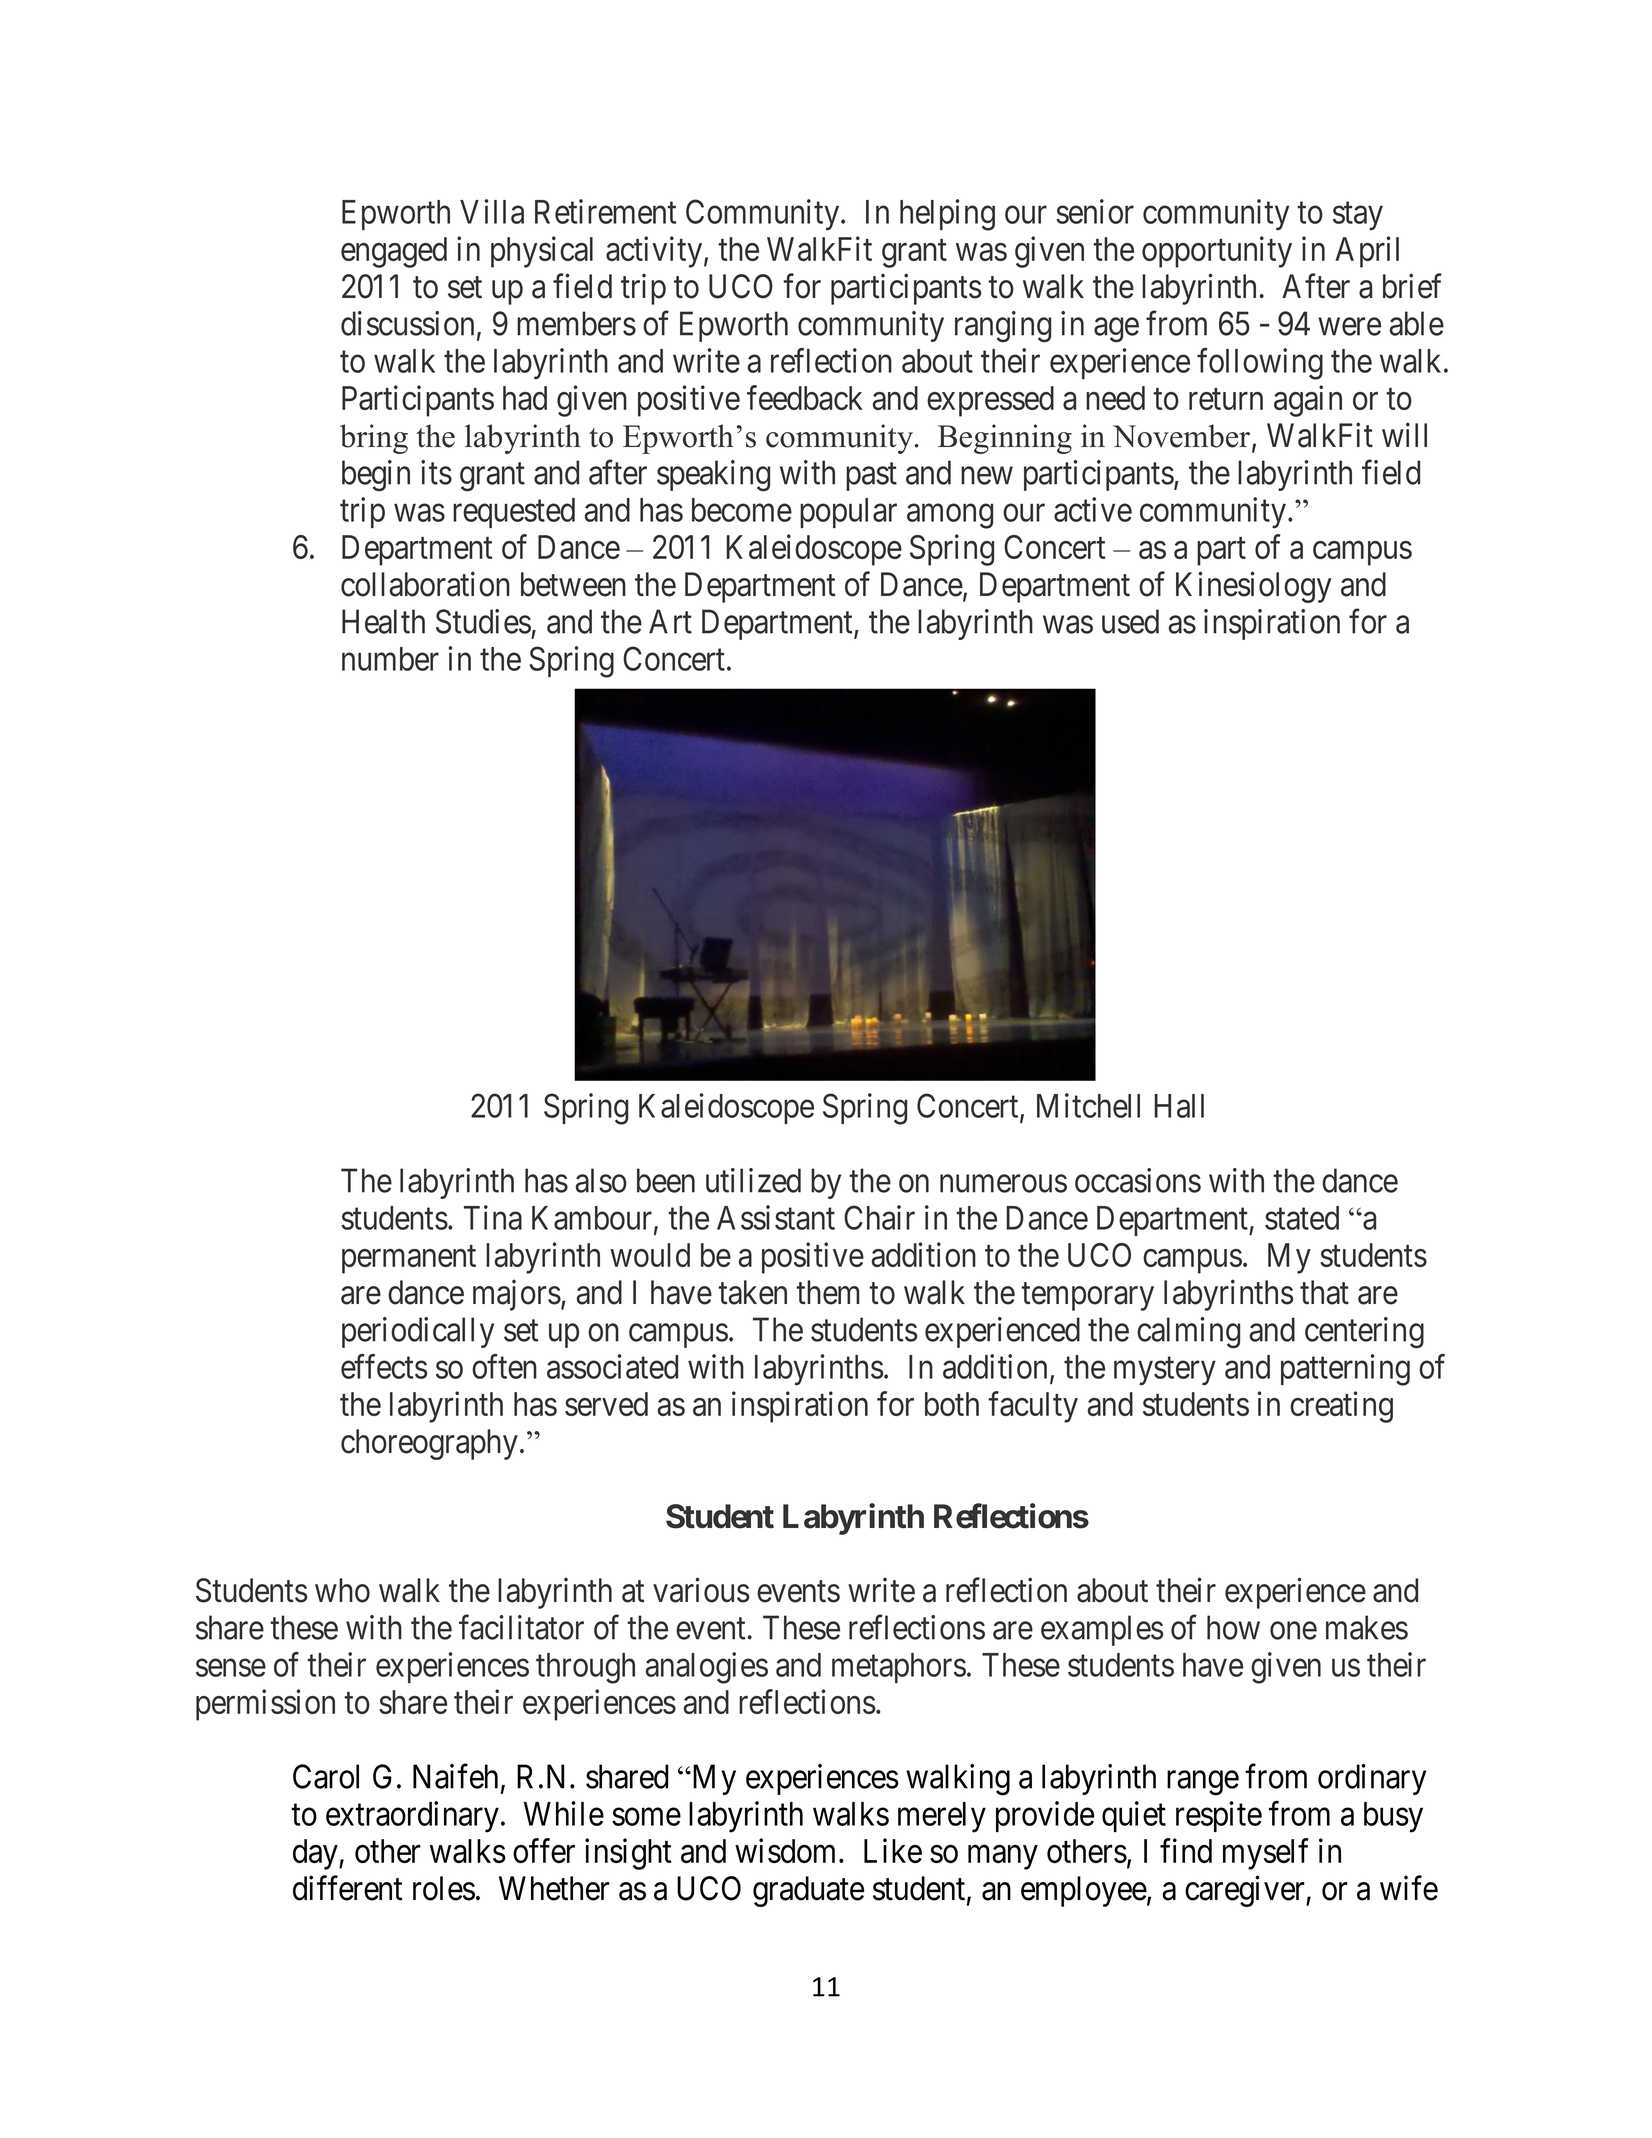  What do you see at coordinates (1130, 621) in the screenshot?
I see `used` at bounding box center [1130, 621].
